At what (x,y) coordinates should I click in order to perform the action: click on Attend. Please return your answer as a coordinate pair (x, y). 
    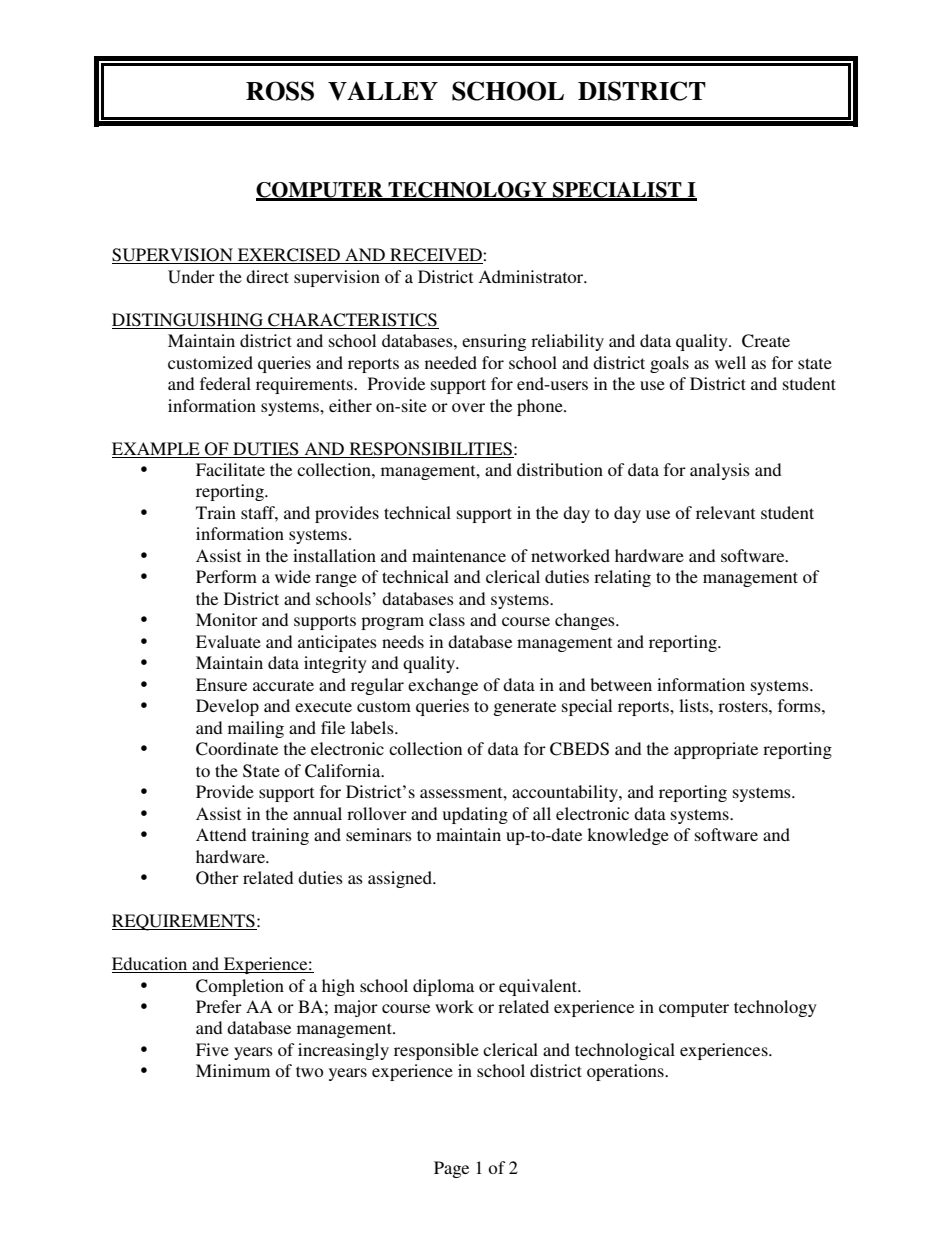
    Looking at the image, I should click on (221, 834).
